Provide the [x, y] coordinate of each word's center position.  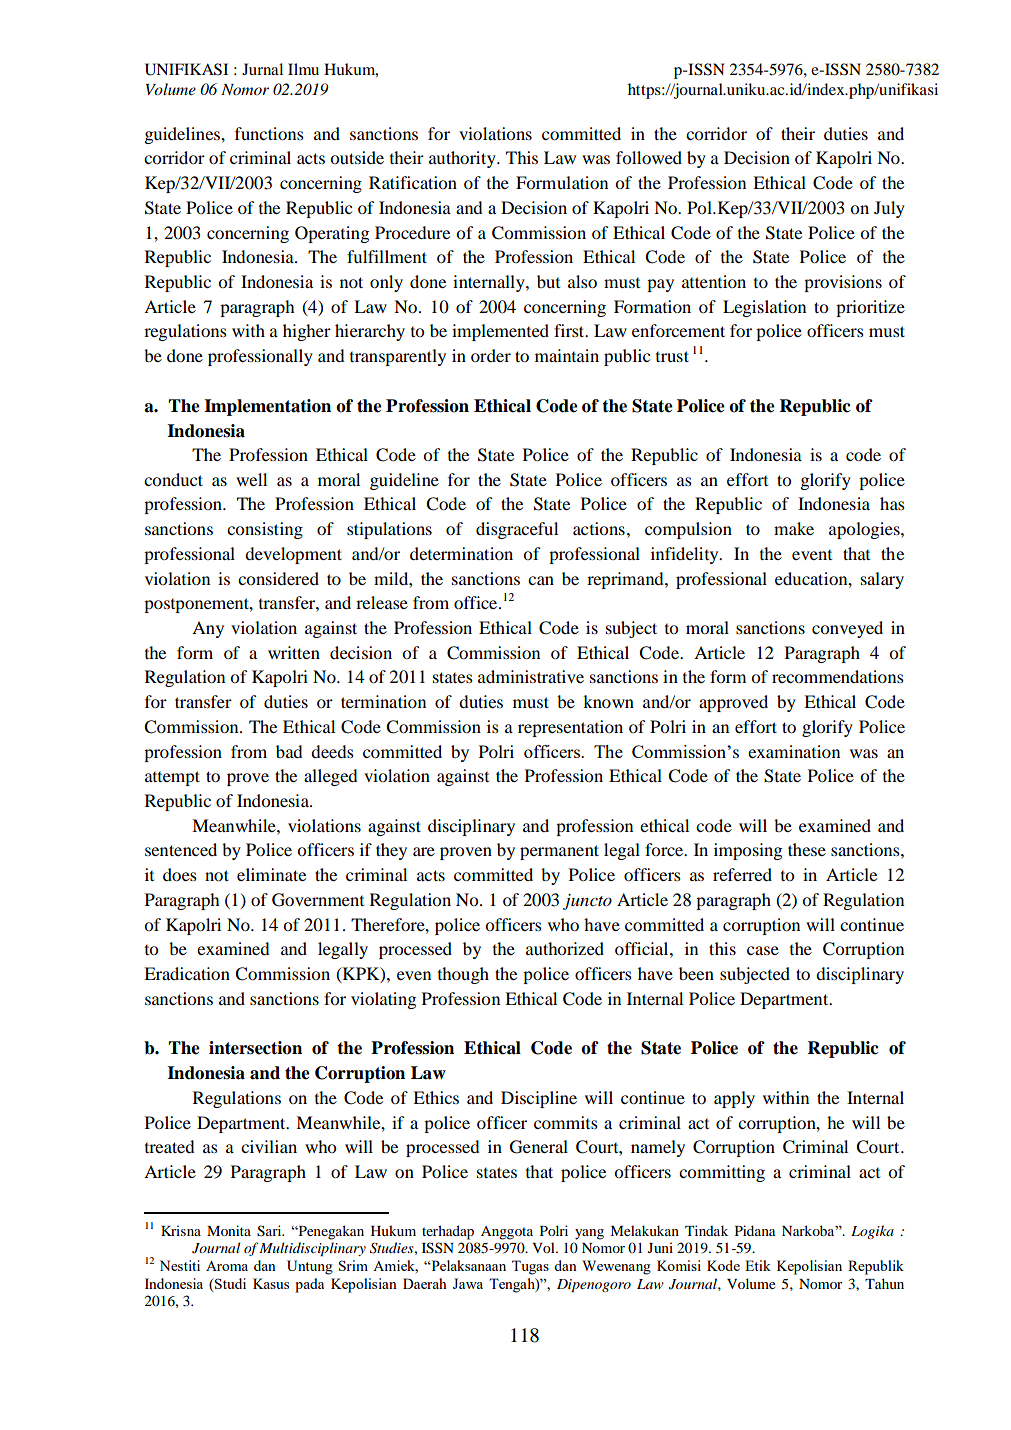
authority [463, 159]
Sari [270, 1231]
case [763, 950]
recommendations [838, 676]
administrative [531, 676]
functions [269, 133]
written [294, 652]
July [889, 209]
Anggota [507, 1233]
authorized [565, 948]
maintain [567, 355]
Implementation [267, 407]
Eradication [187, 973]
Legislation [764, 308]
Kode [723, 1265]
